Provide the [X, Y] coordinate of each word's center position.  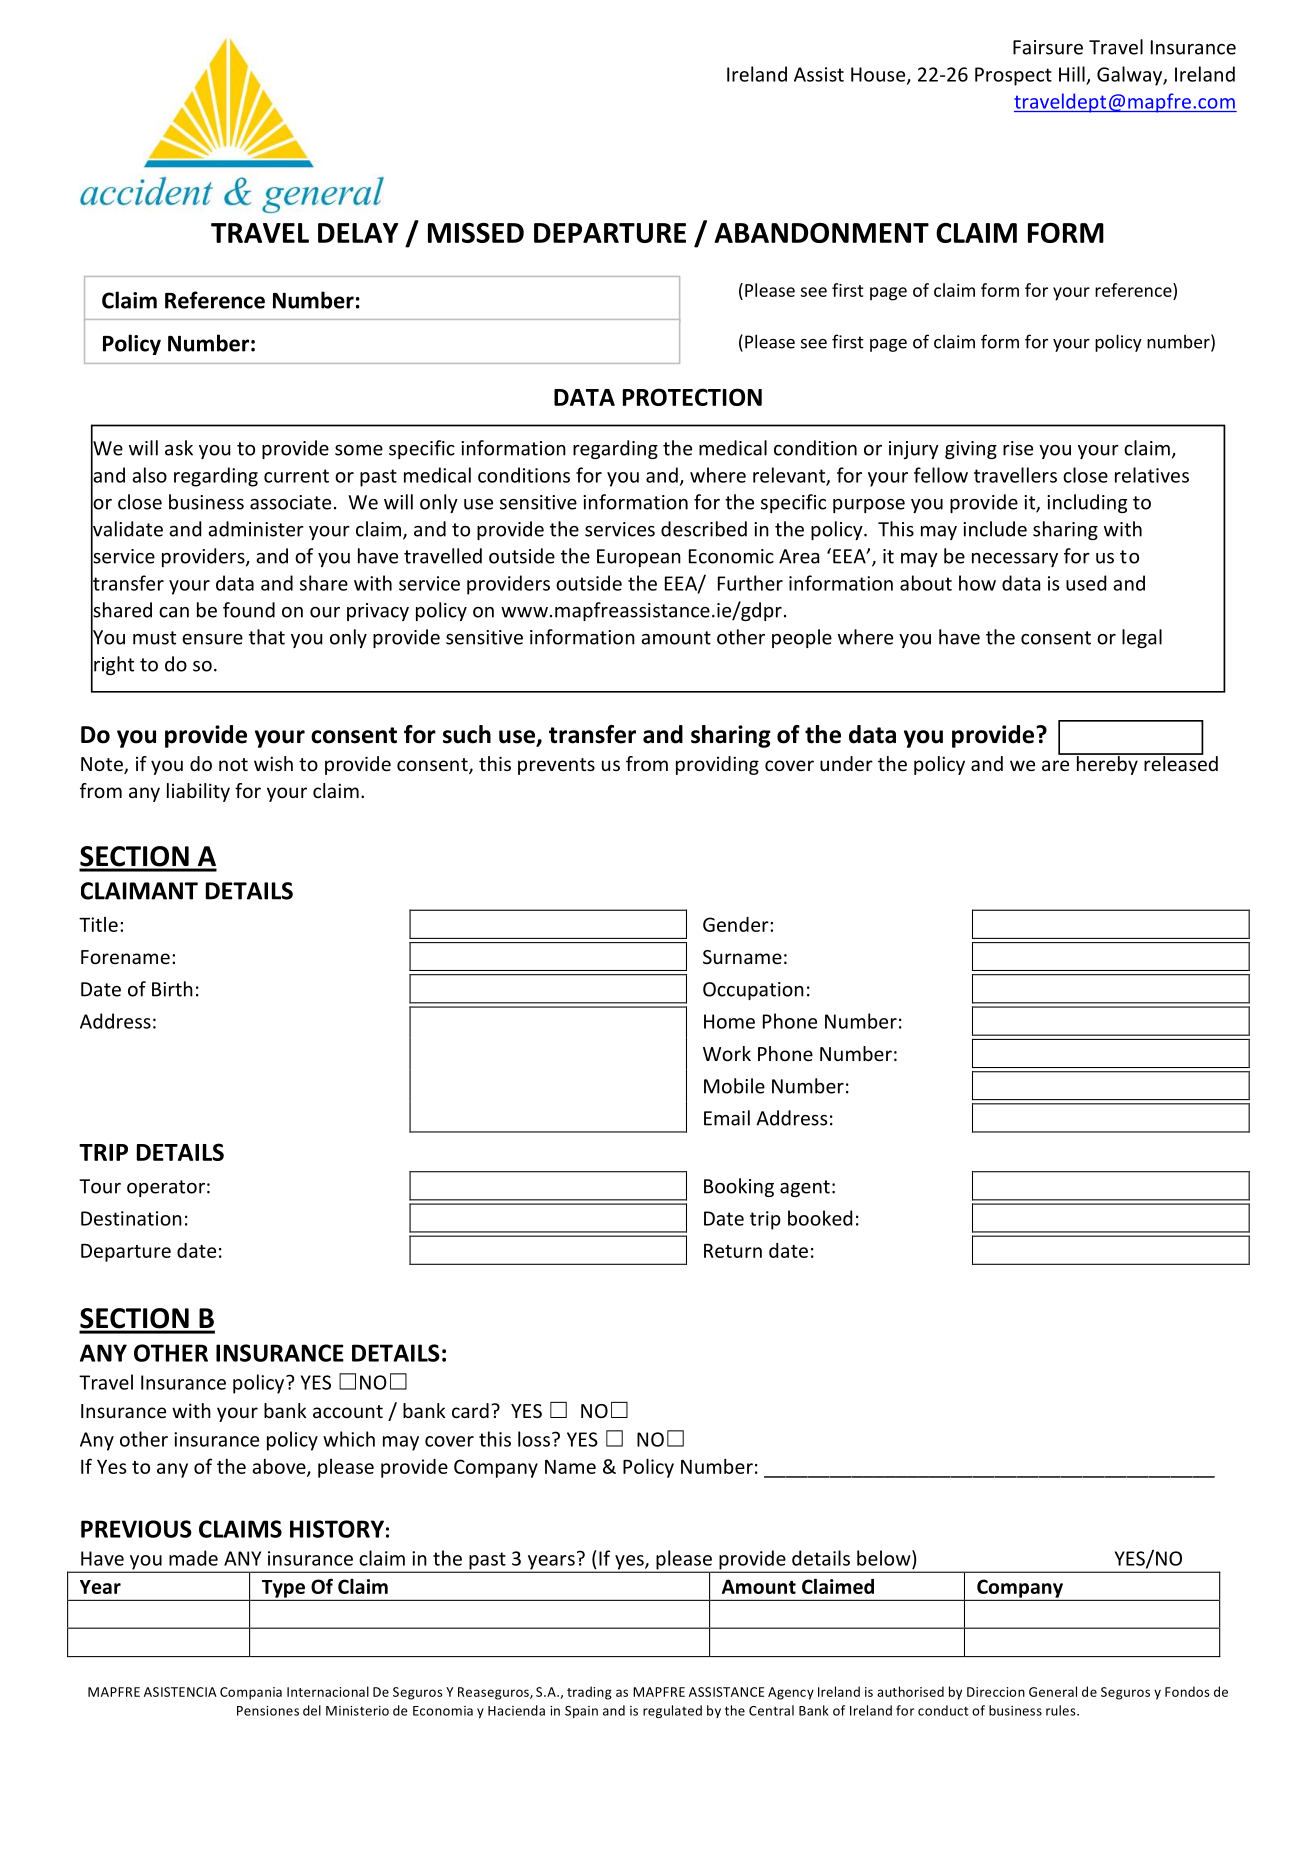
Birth [172, 989]
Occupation [753, 991]
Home [729, 1021]
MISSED [476, 233]
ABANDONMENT [821, 233]
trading [589, 1693]
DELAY [358, 233]
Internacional [328, 1691]
